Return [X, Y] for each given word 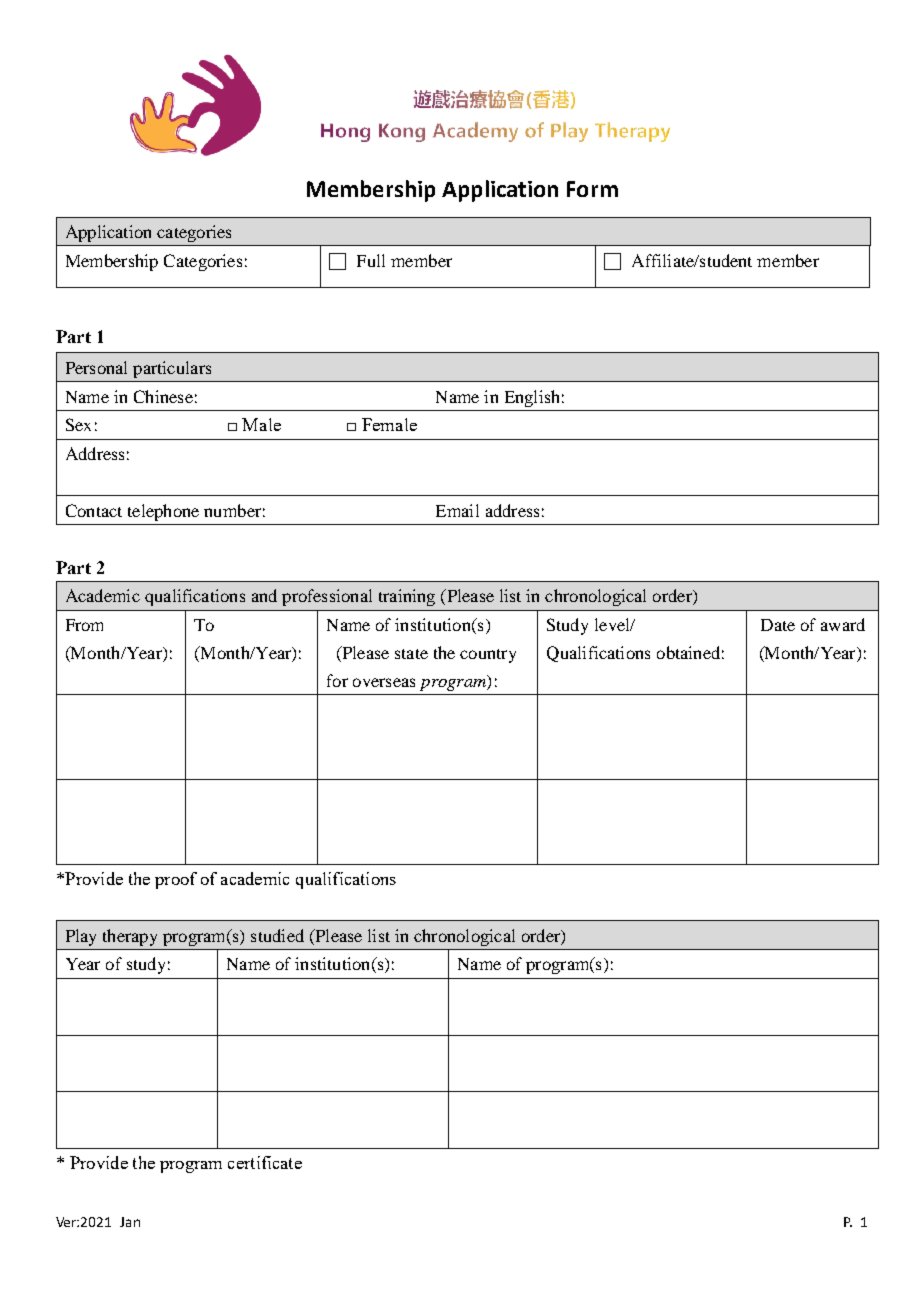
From [84, 625]
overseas [384, 682]
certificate [265, 1162]
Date [778, 625]
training [407, 597]
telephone [163, 512]
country [488, 656]
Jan [130, 1222]
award [843, 624]
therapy [130, 937]
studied [277, 935]
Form [592, 189]
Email [457, 510]
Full [371, 260]
